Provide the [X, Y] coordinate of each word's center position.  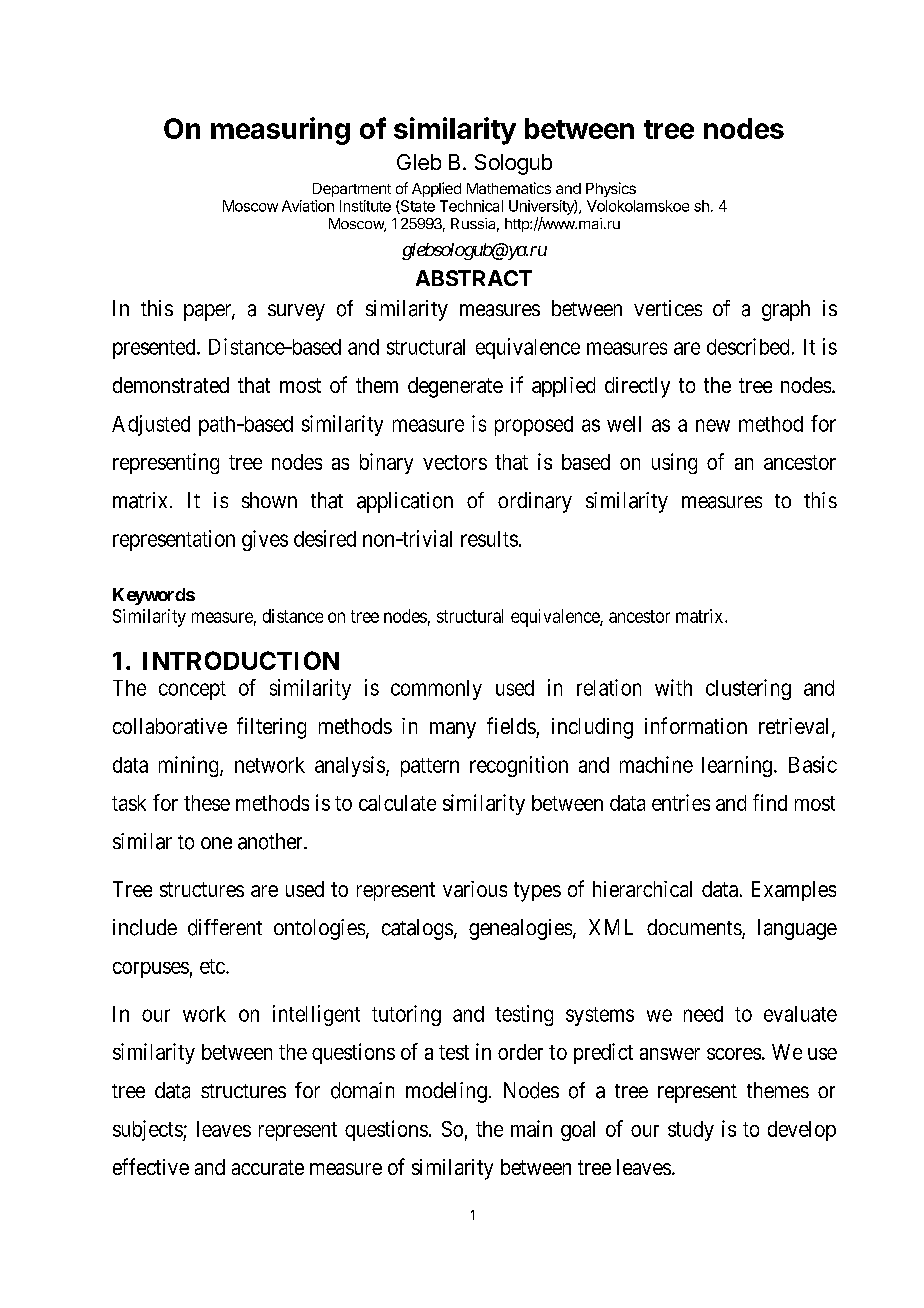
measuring [280, 131]
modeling [446, 1092]
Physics [611, 189]
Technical [471, 206]
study [691, 1131]
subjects [148, 1130]
